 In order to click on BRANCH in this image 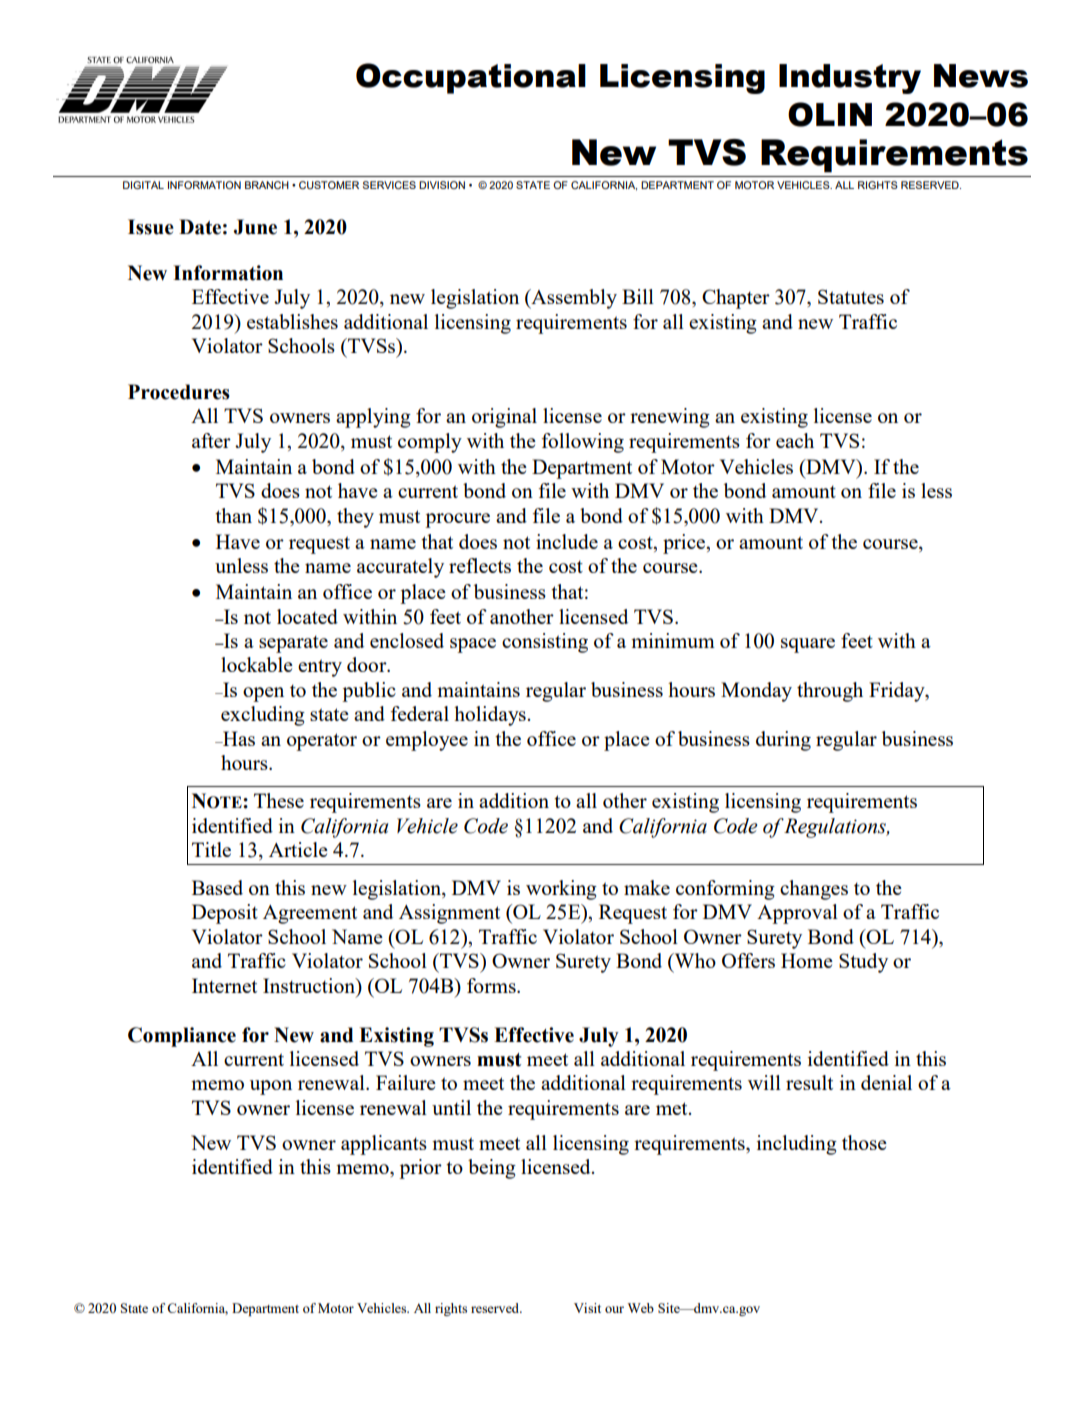, I will do `click(267, 185)`.
